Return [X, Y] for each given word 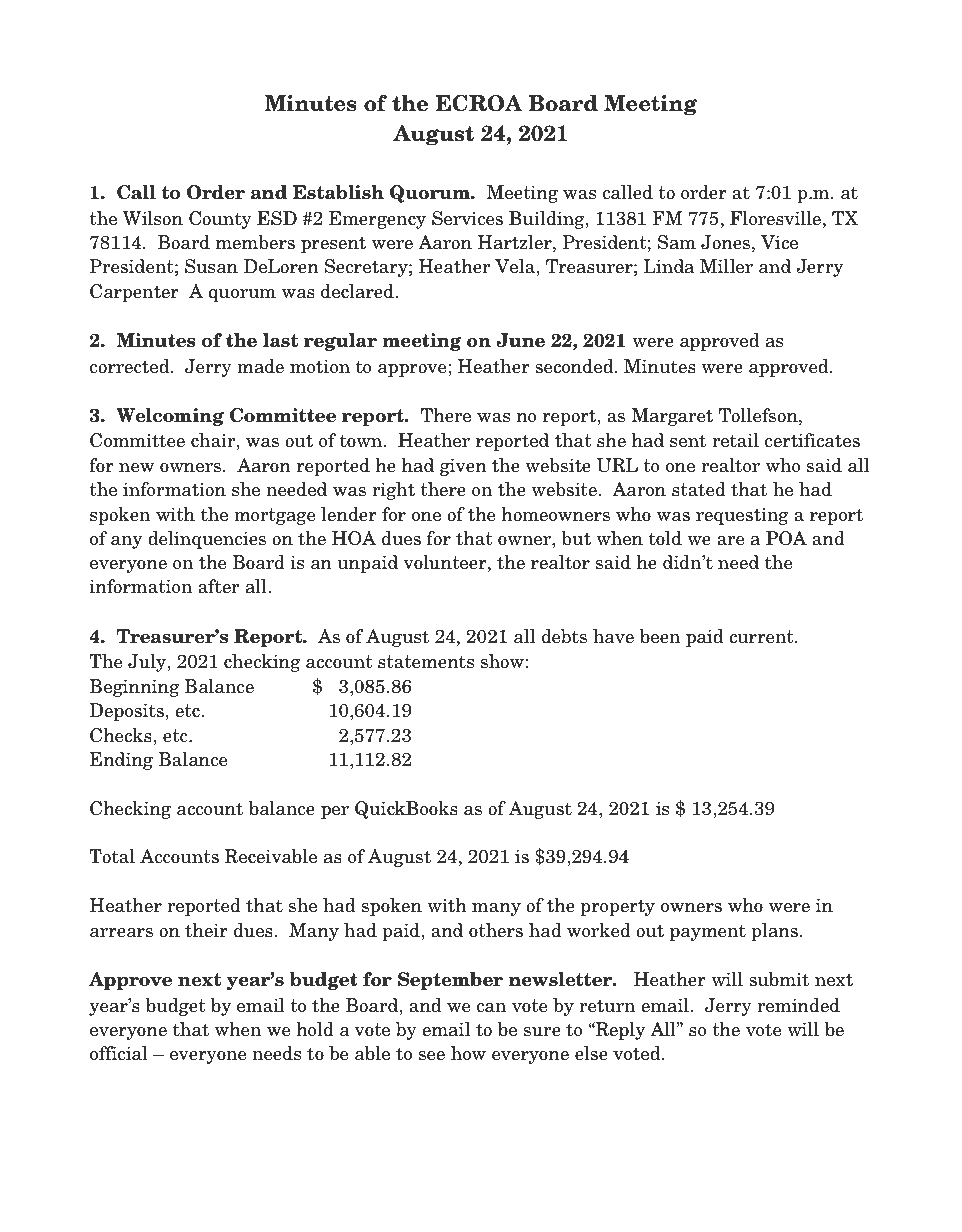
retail [735, 440]
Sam [677, 242]
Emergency [377, 220]
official [119, 1053]
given [463, 467]
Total [112, 856]
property [618, 907]
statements [426, 662]
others [496, 930]
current [762, 637]
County [220, 220]
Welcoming [170, 417]
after [218, 586]
